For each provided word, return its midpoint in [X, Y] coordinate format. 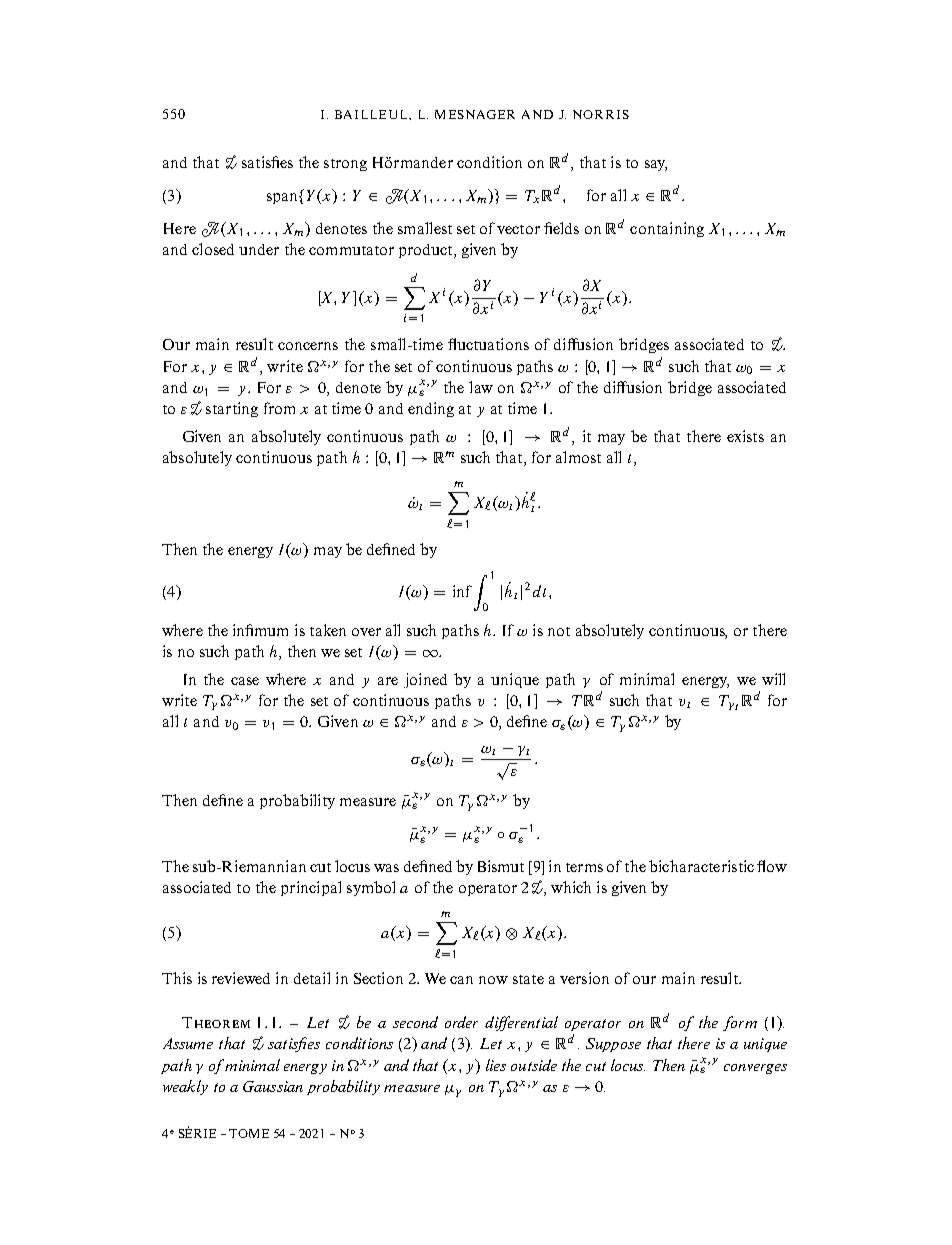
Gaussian [273, 1086]
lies [496, 1065]
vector [518, 229]
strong [345, 165]
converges [755, 1069]
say [656, 165]
